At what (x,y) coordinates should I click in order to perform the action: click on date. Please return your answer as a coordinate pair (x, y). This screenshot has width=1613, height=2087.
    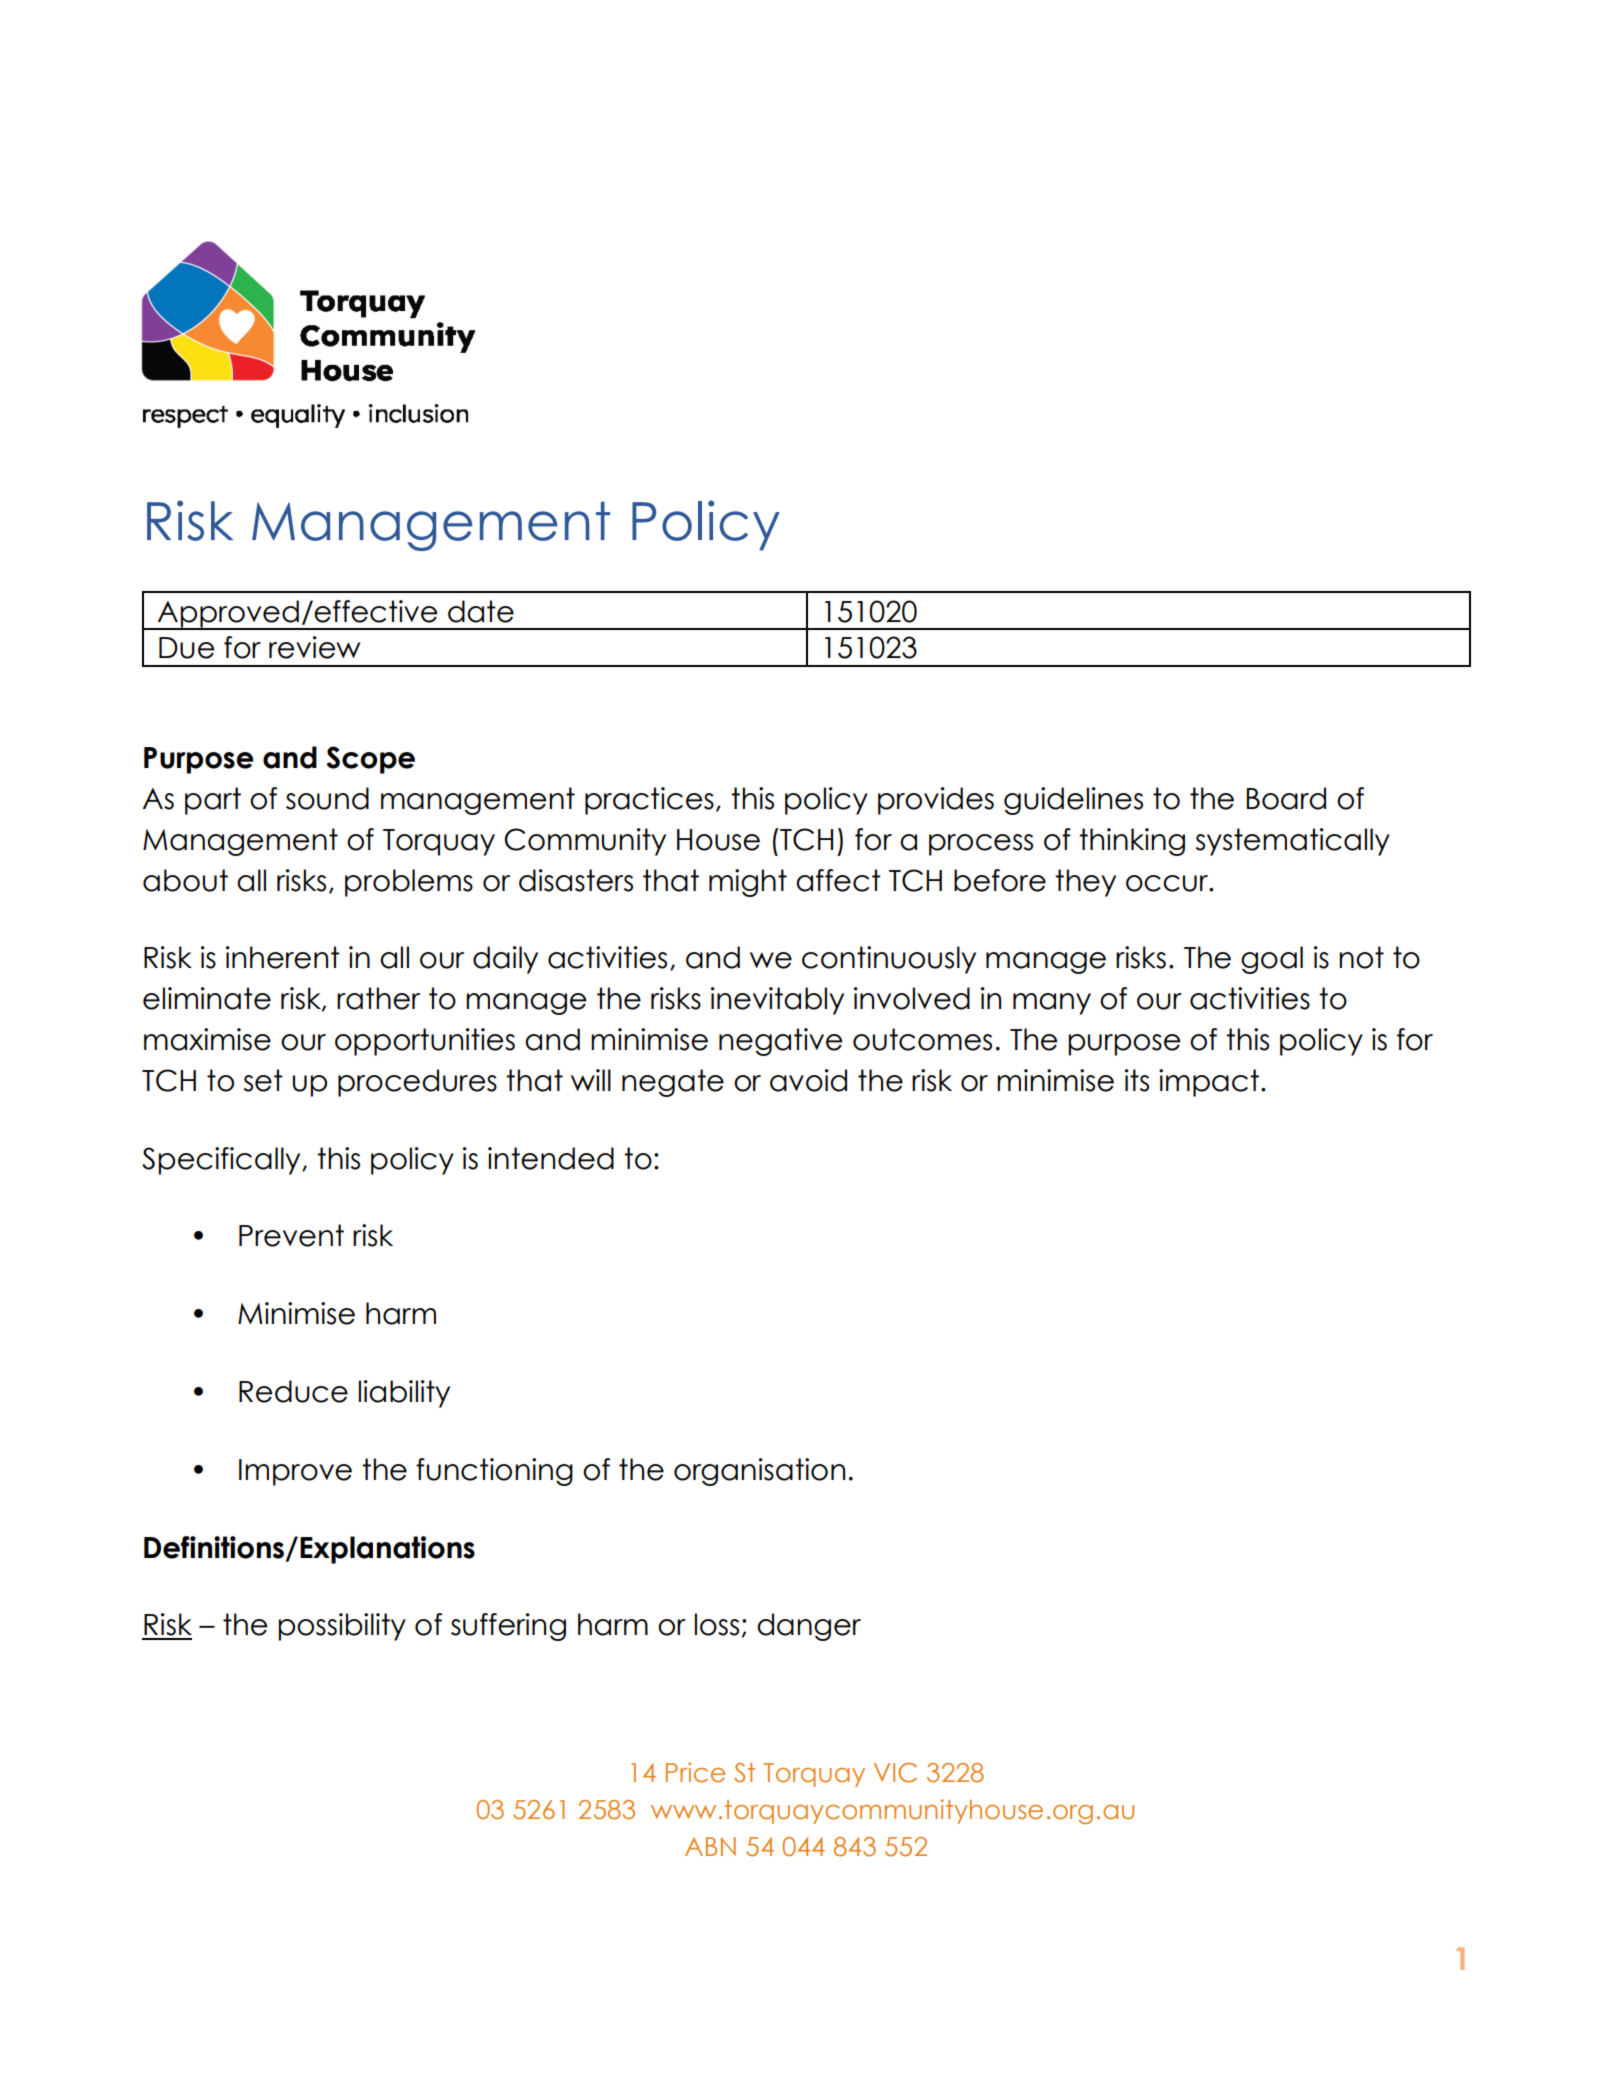
    Looking at the image, I should click on (481, 611).
